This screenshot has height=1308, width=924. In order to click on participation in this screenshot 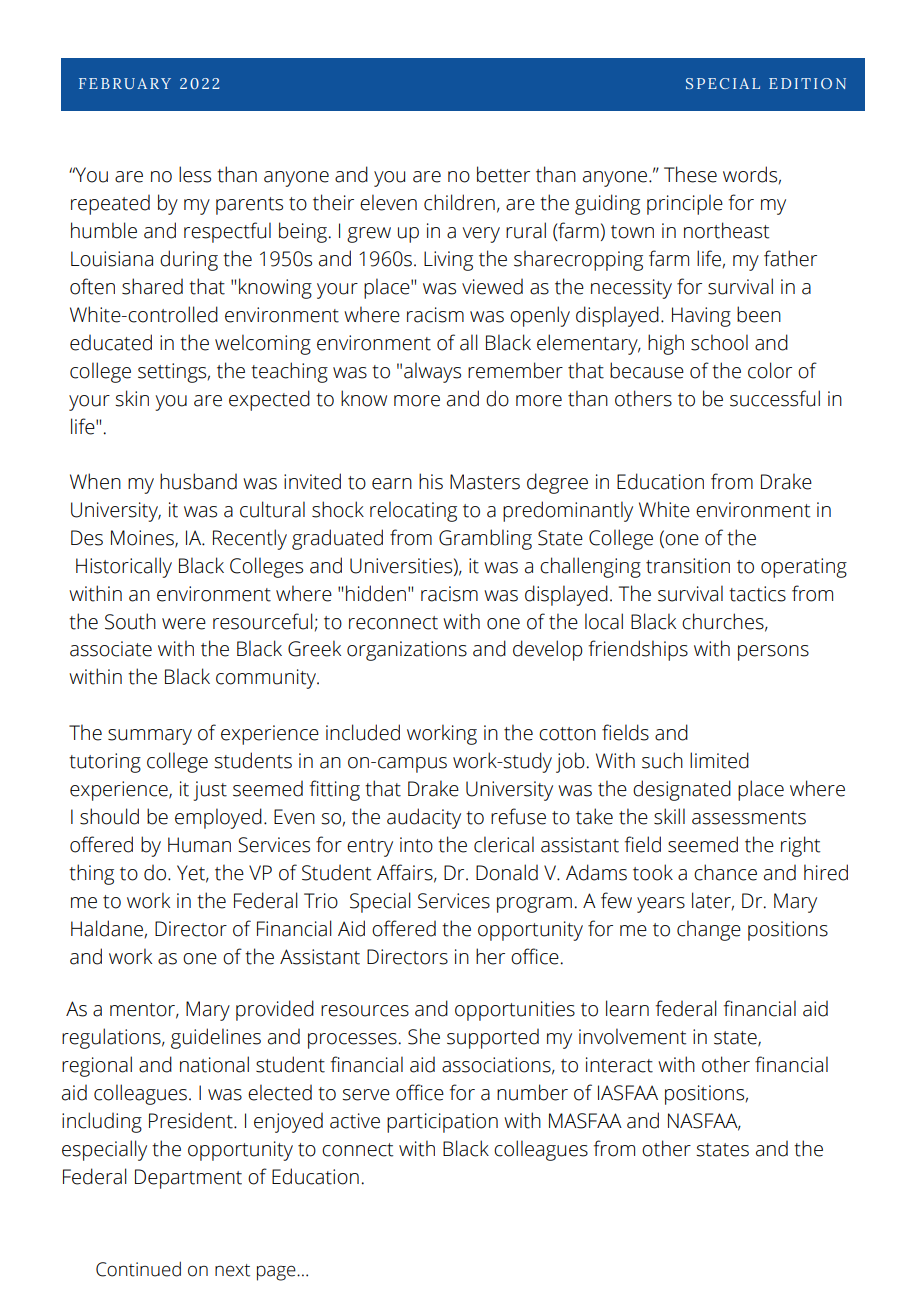, I will do `click(442, 1123)`.
